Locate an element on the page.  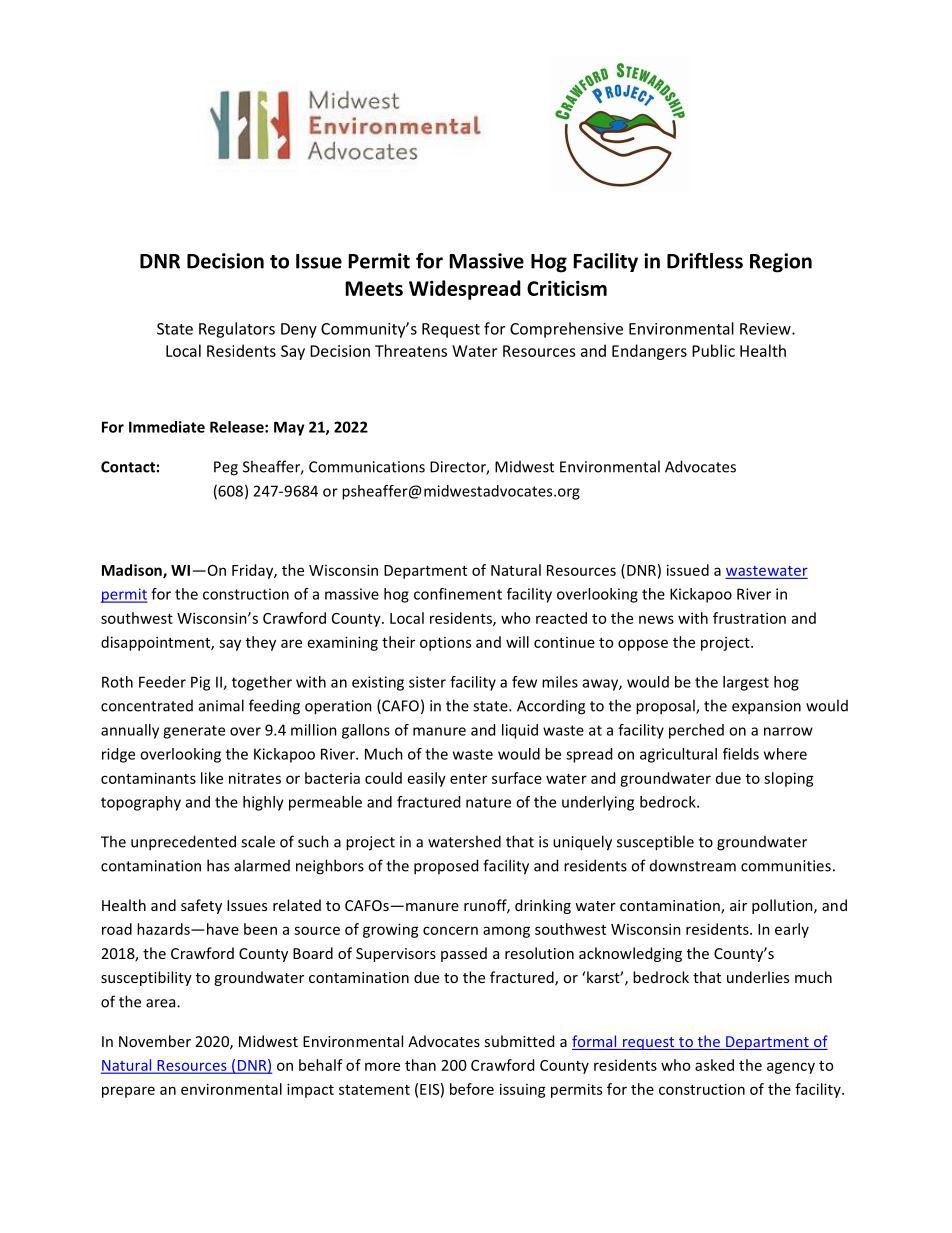
Pig is located at coordinates (200, 683).
